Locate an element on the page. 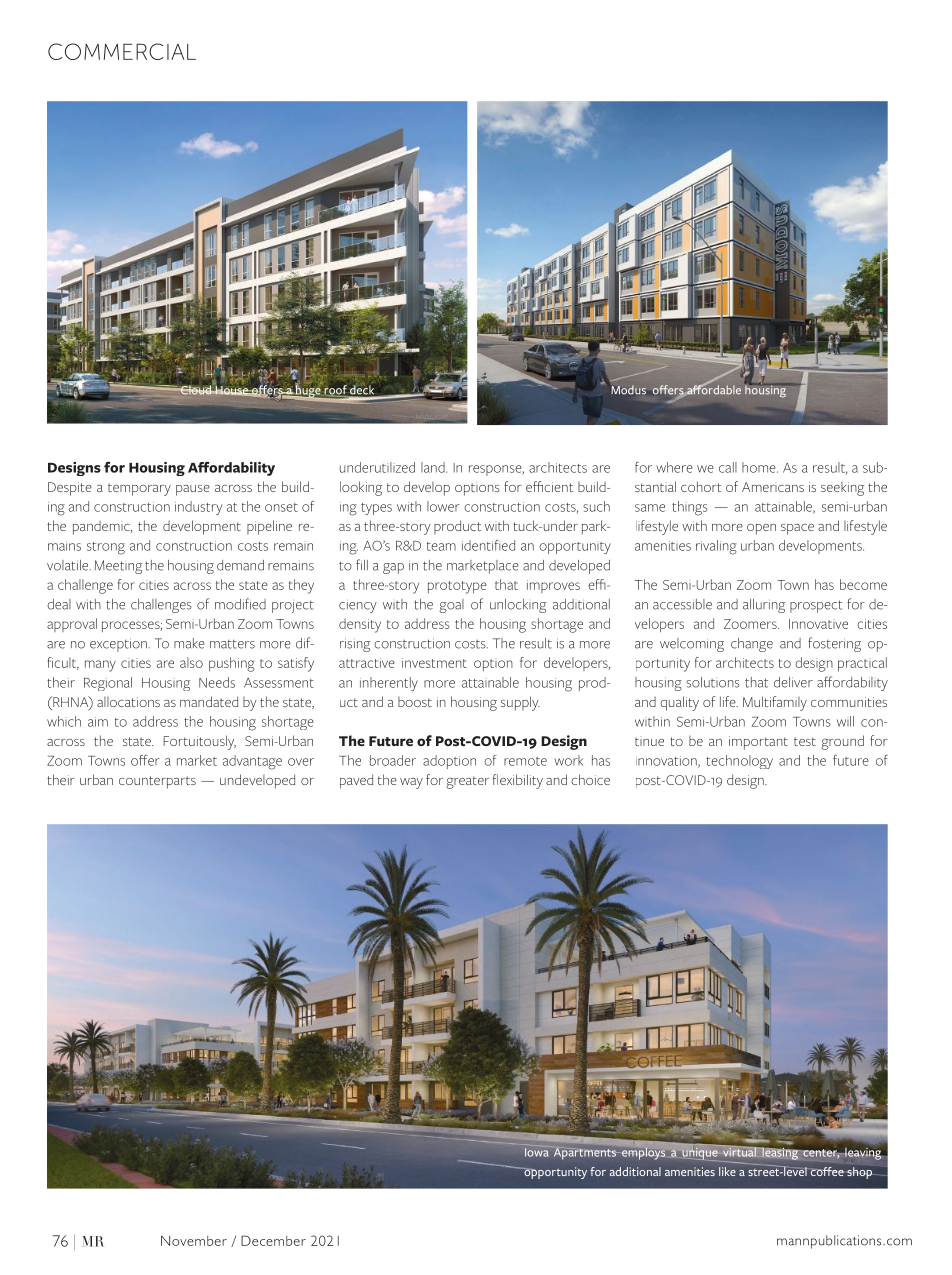  COMMERCIAL is located at coordinates (122, 51).
